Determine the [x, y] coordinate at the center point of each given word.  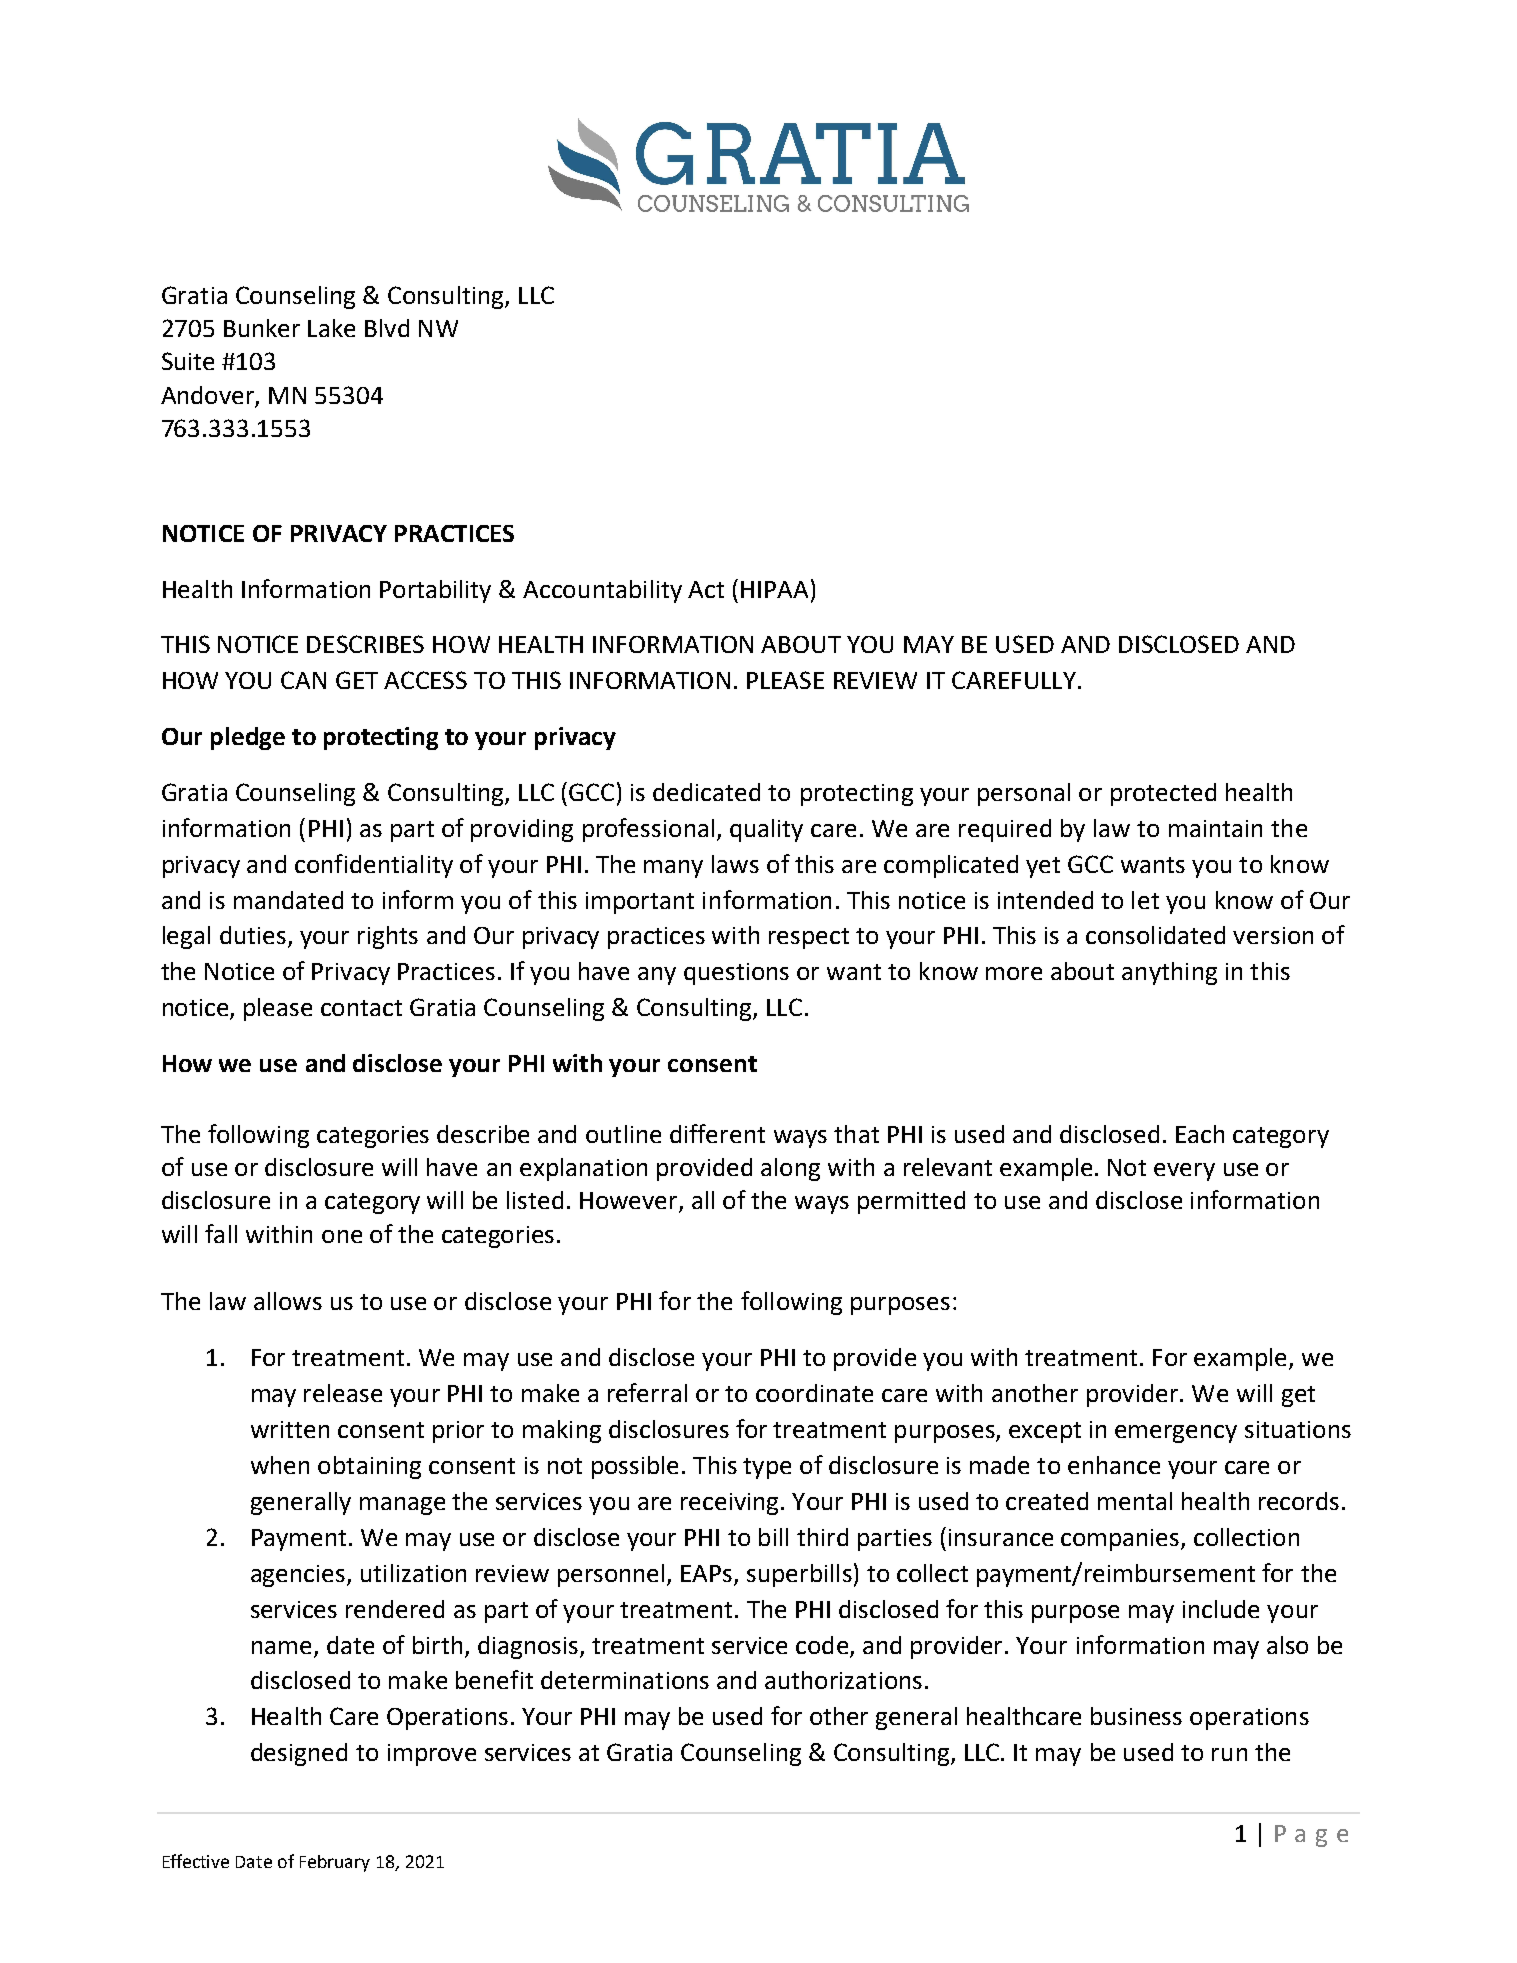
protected [1163, 794]
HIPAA [774, 589]
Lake [331, 328]
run [1229, 1754]
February [335, 1863]
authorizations [843, 1680]
